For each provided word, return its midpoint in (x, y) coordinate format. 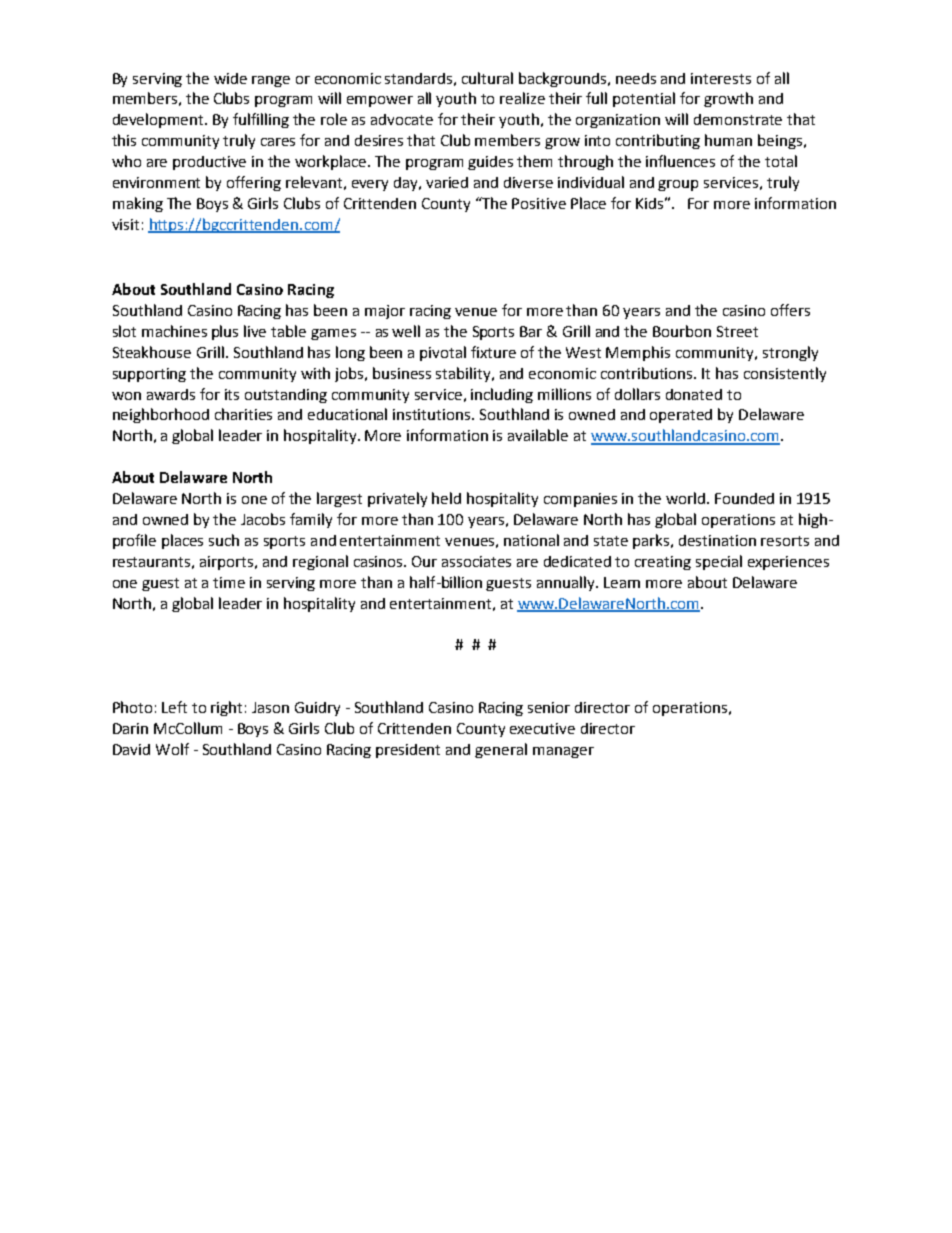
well (406, 331)
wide (230, 78)
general (501, 750)
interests (721, 78)
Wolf (172, 749)
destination (717, 540)
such (224, 540)
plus (225, 332)
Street (737, 331)
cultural (487, 78)
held (446, 498)
